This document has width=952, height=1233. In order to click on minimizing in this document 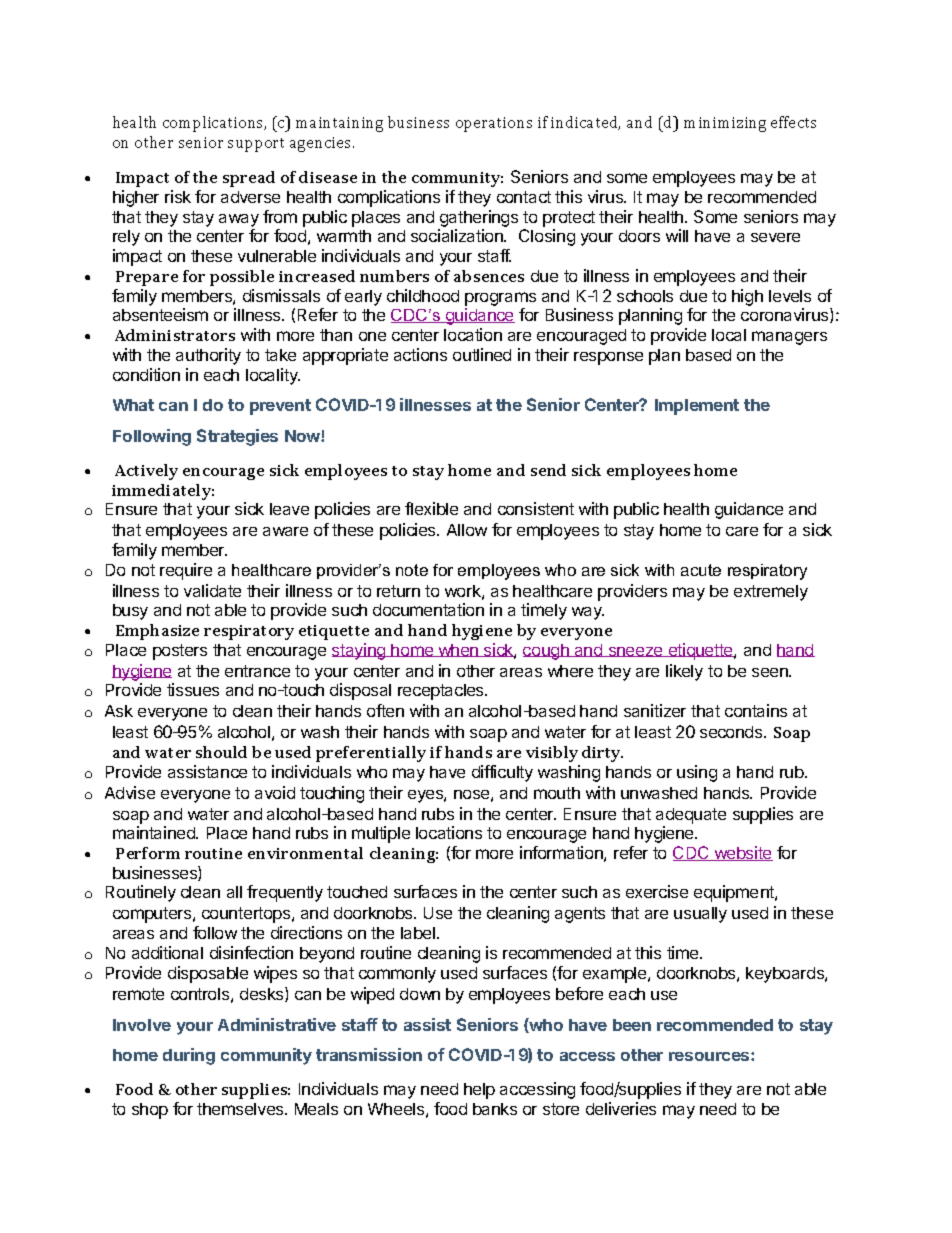, I will do `click(725, 124)`.
